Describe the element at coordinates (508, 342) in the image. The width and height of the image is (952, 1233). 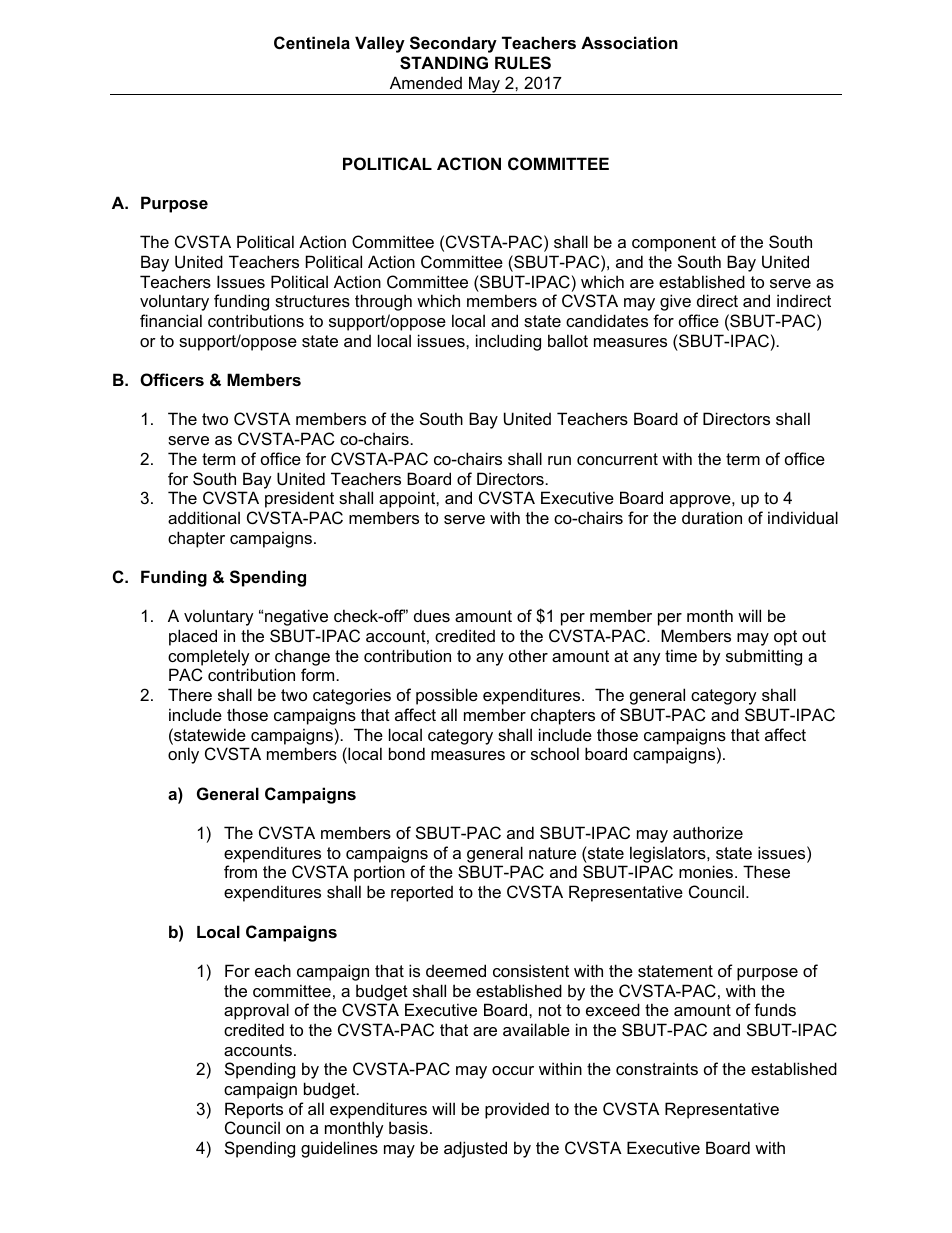
I see `including` at that location.
